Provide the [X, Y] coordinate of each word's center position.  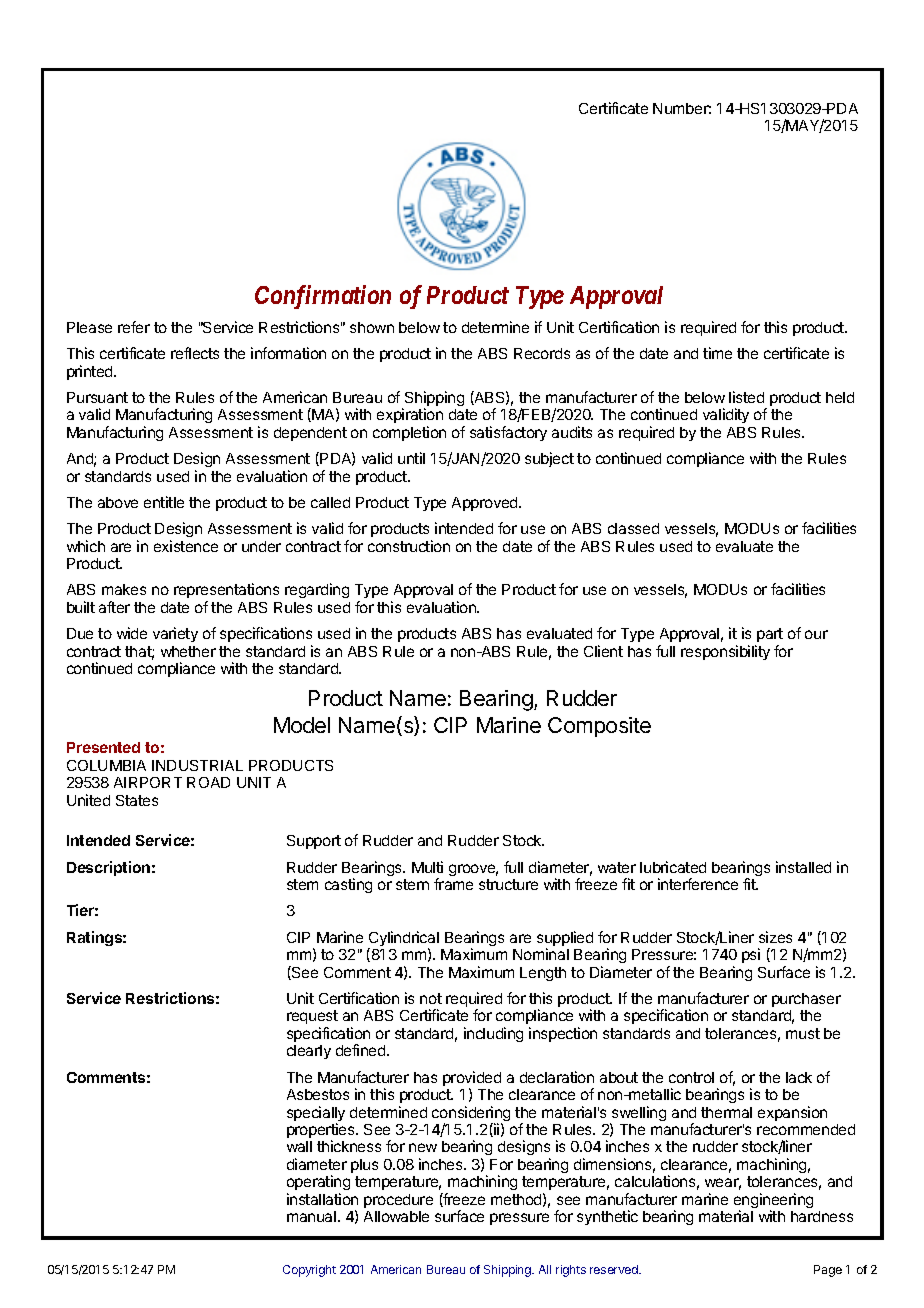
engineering [773, 1202]
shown [372, 327]
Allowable [396, 1216]
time [717, 353]
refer [134, 327]
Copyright [309, 1271]
